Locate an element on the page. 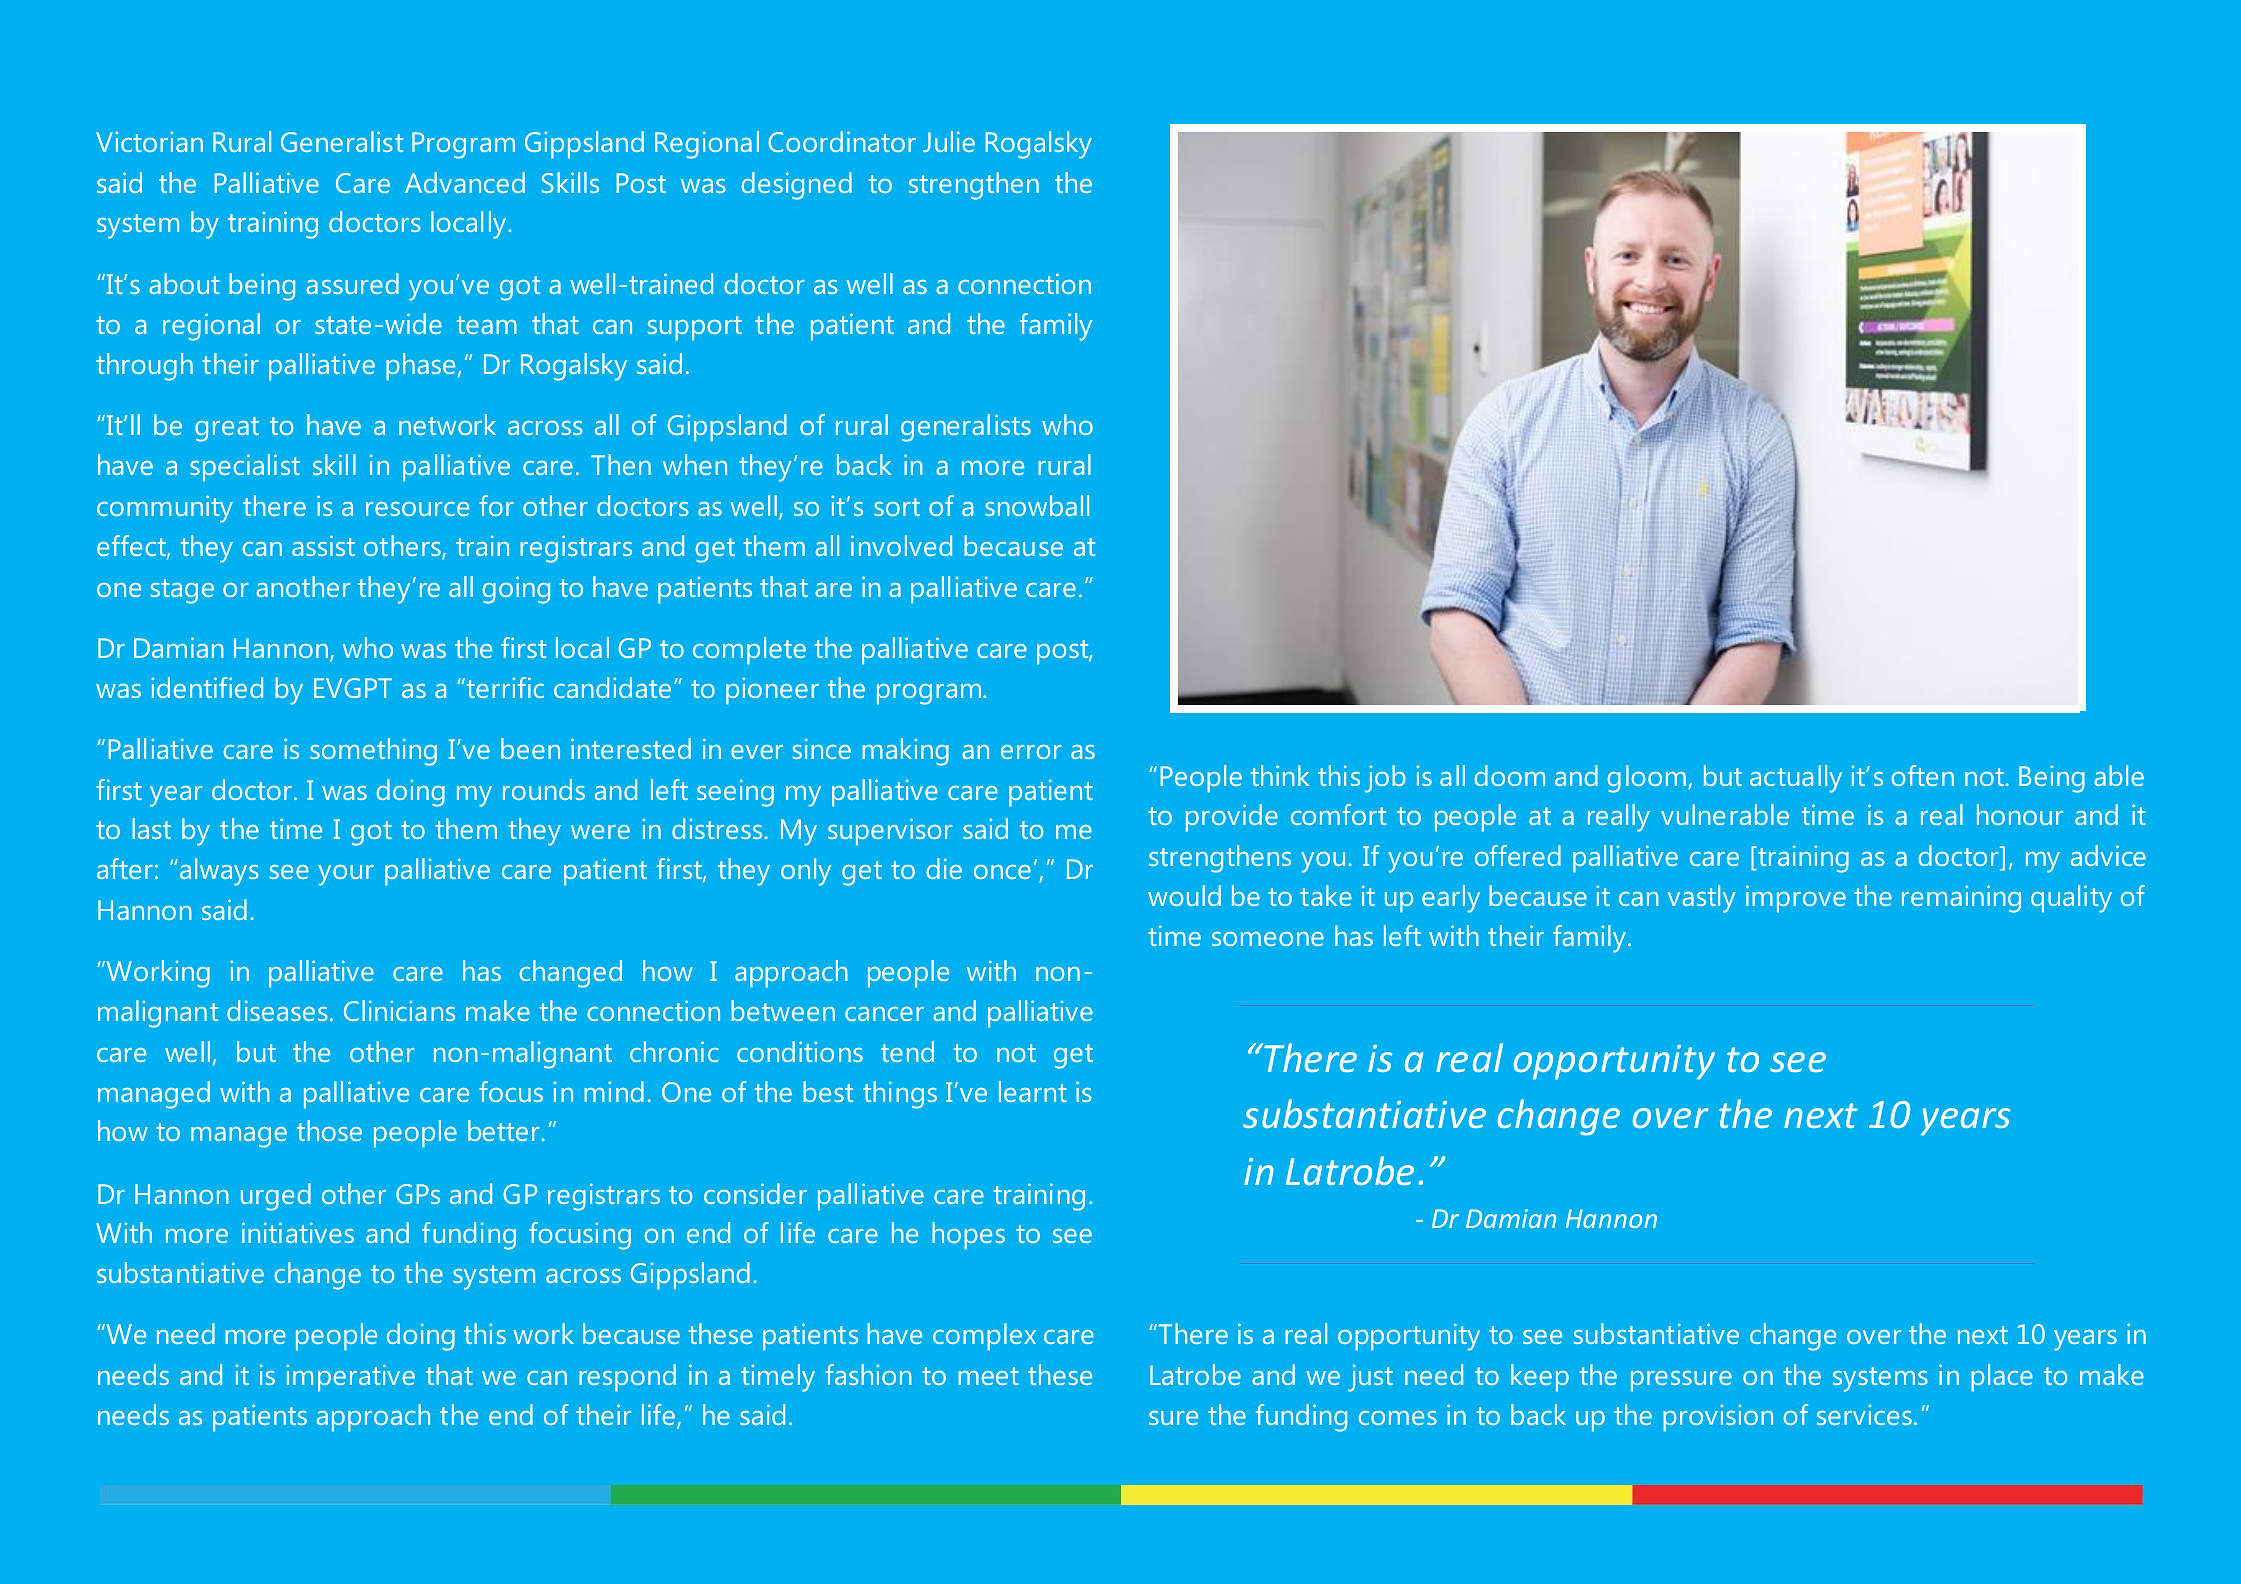 Image resolution: width=2241 pixels, height=1584 pixels. learnt is located at coordinates (1033, 1091).
